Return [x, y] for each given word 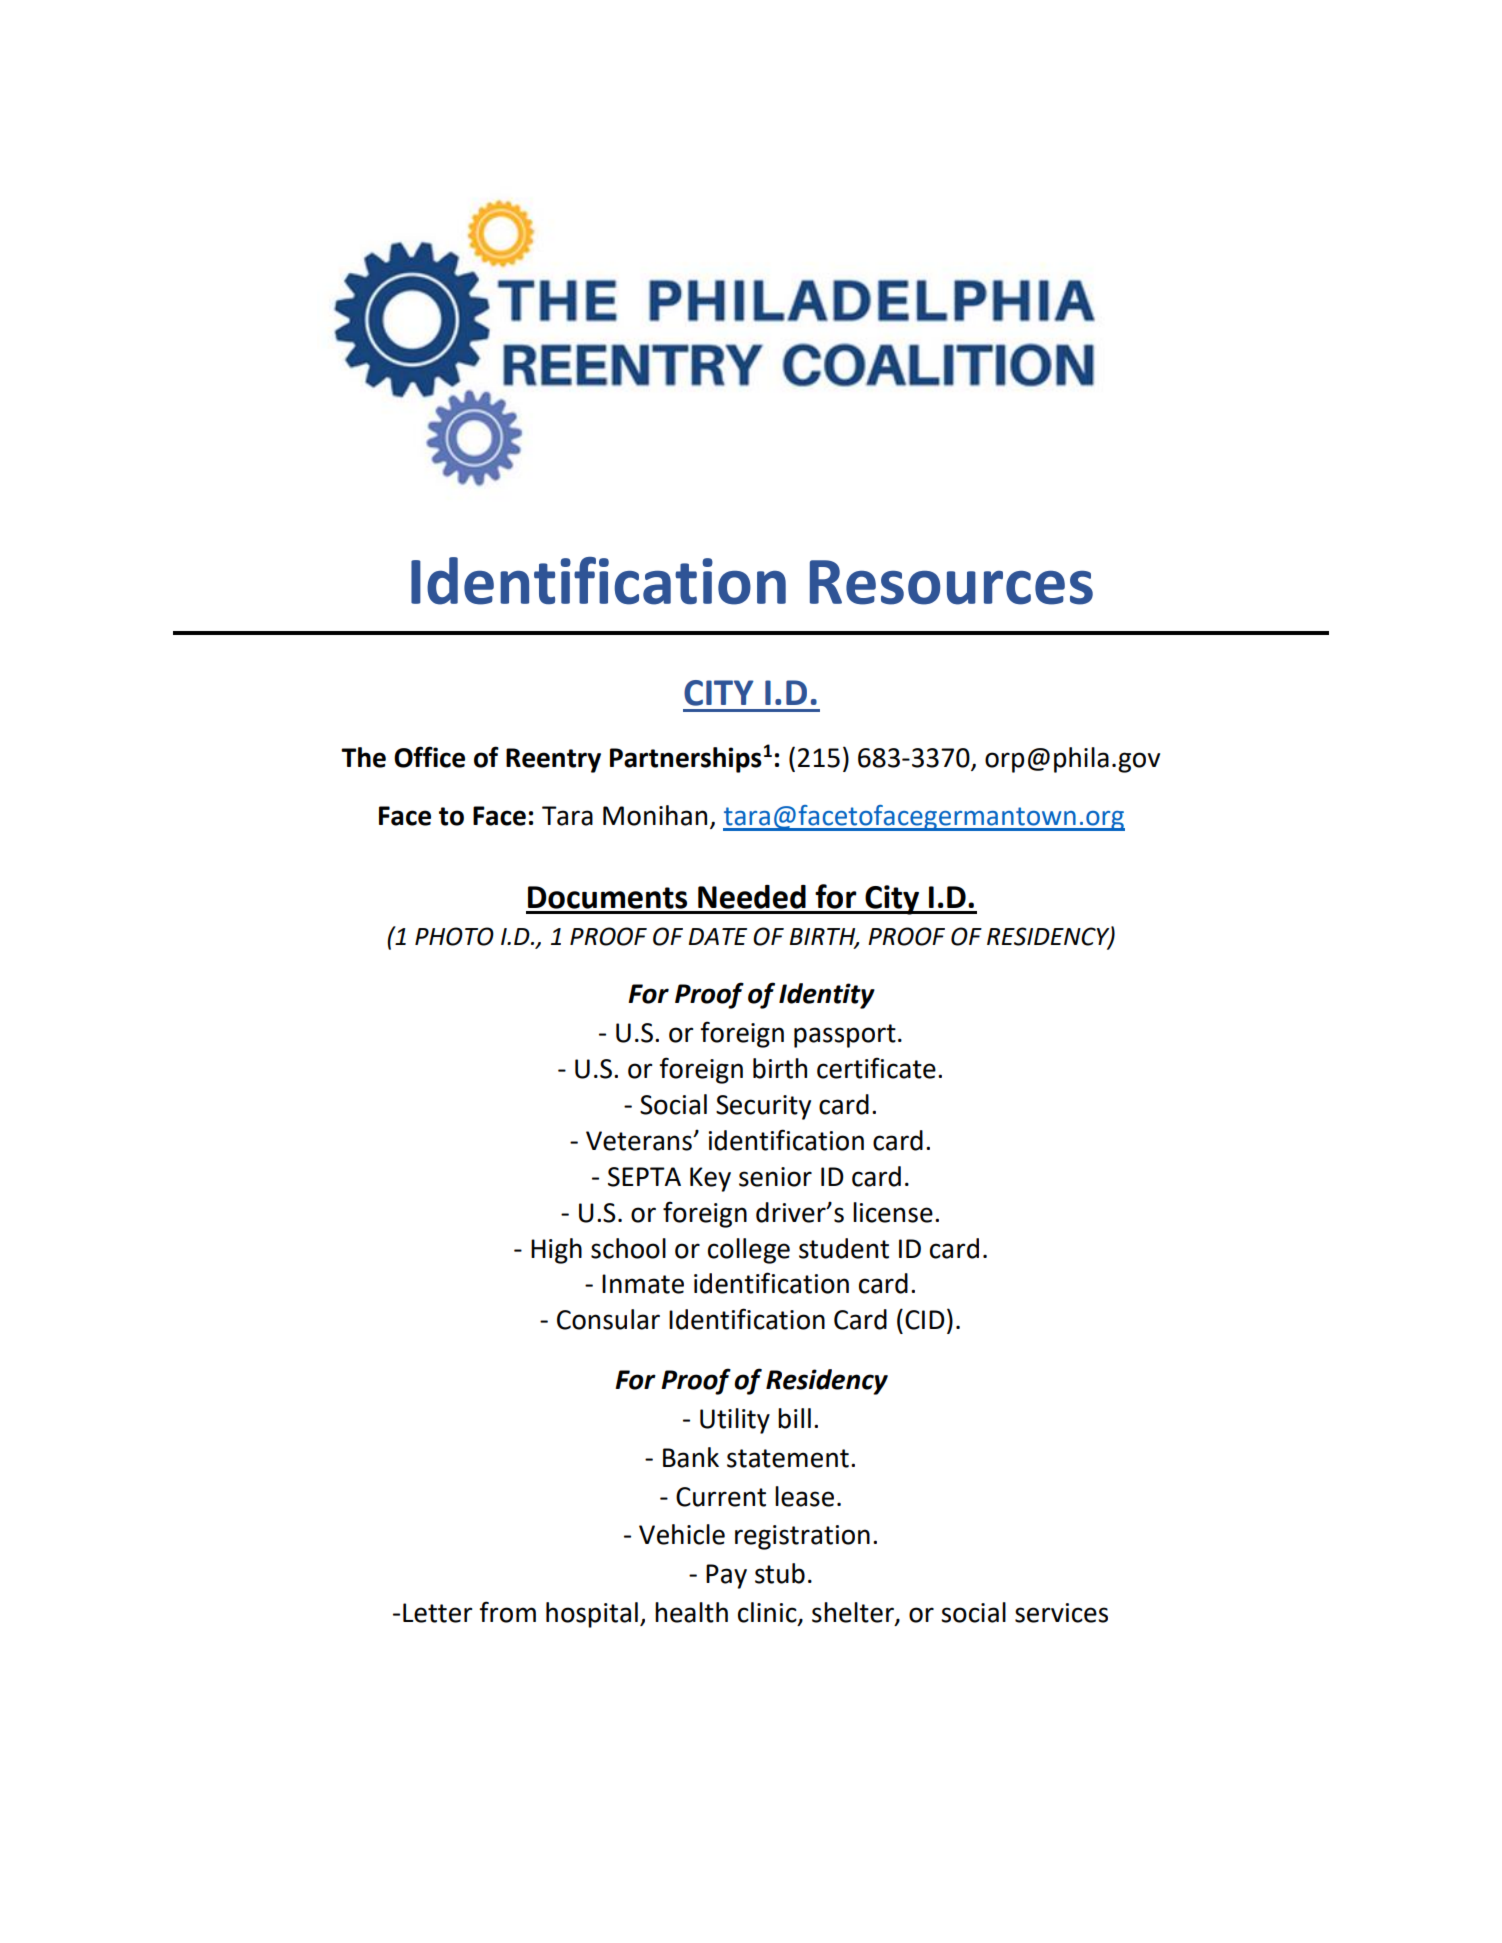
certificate [876, 1068]
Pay [726, 1576]
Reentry [553, 760]
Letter [438, 1613]
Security [763, 1107]
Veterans [640, 1141]
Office [429, 757]
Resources [951, 582]
